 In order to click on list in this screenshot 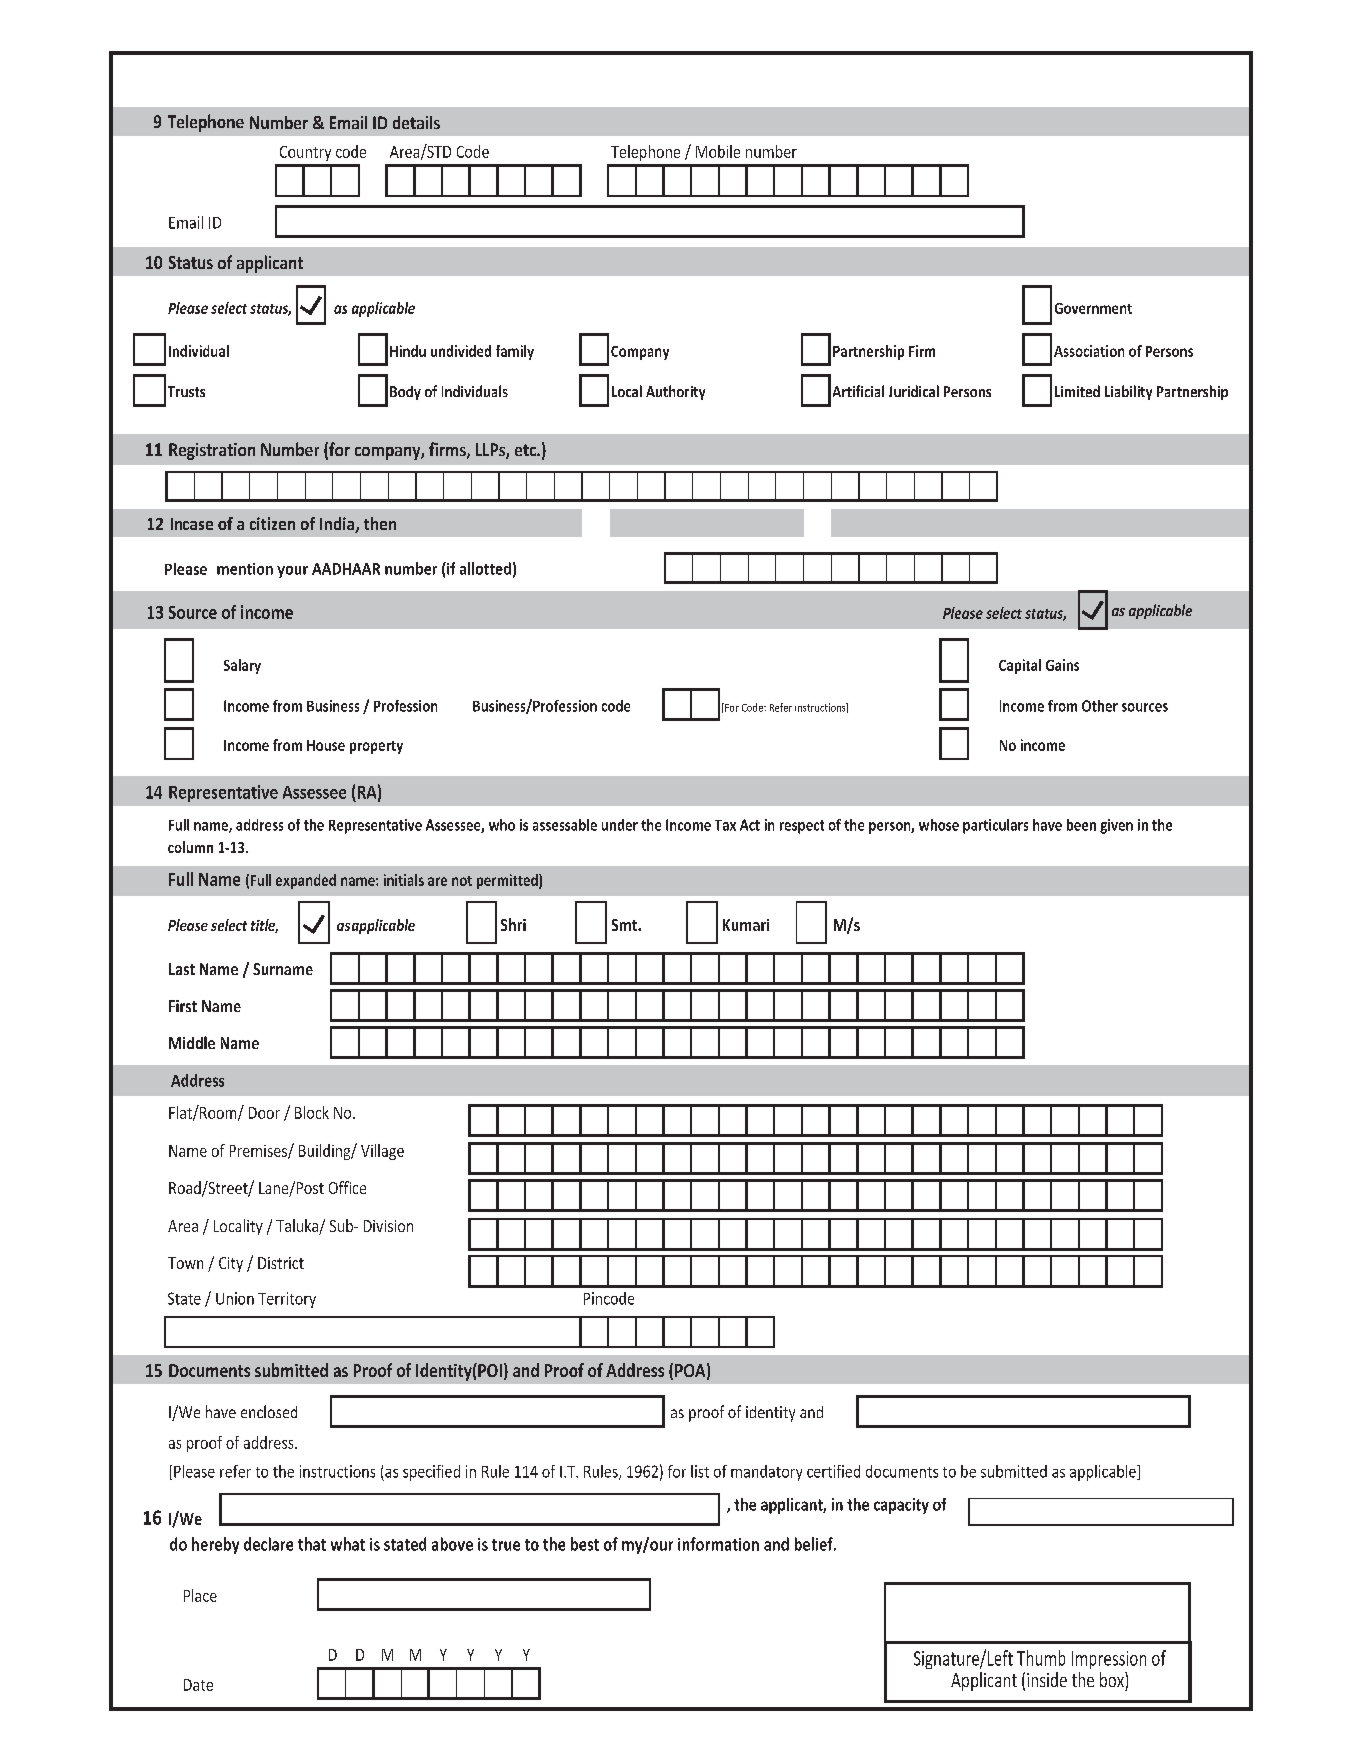, I will do `click(700, 1471)`.
